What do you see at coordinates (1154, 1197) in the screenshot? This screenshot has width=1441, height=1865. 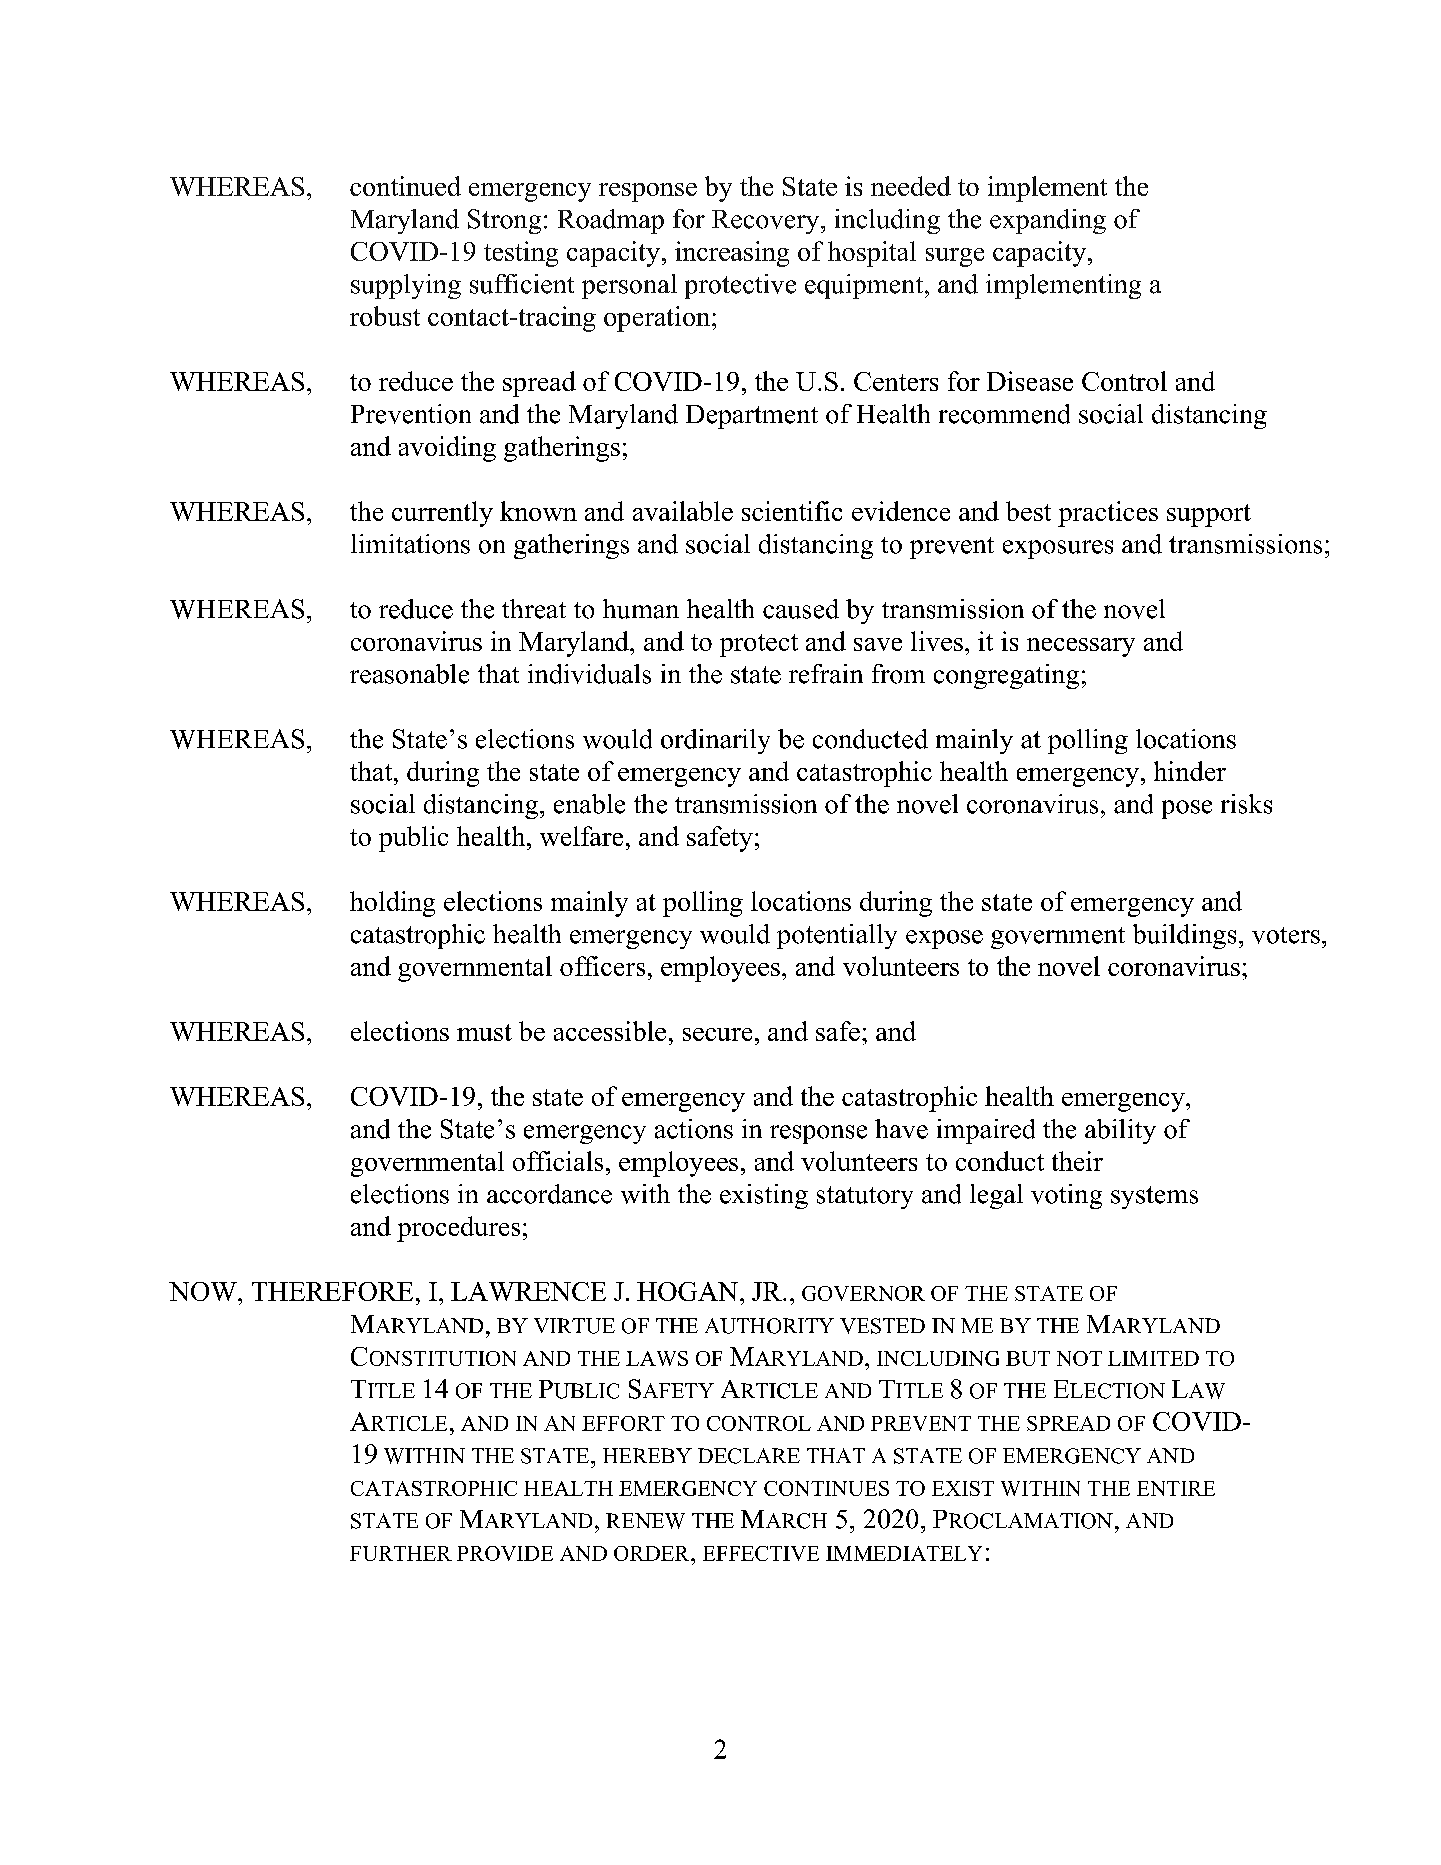 I see `systems` at bounding box center [1154, 1197].
